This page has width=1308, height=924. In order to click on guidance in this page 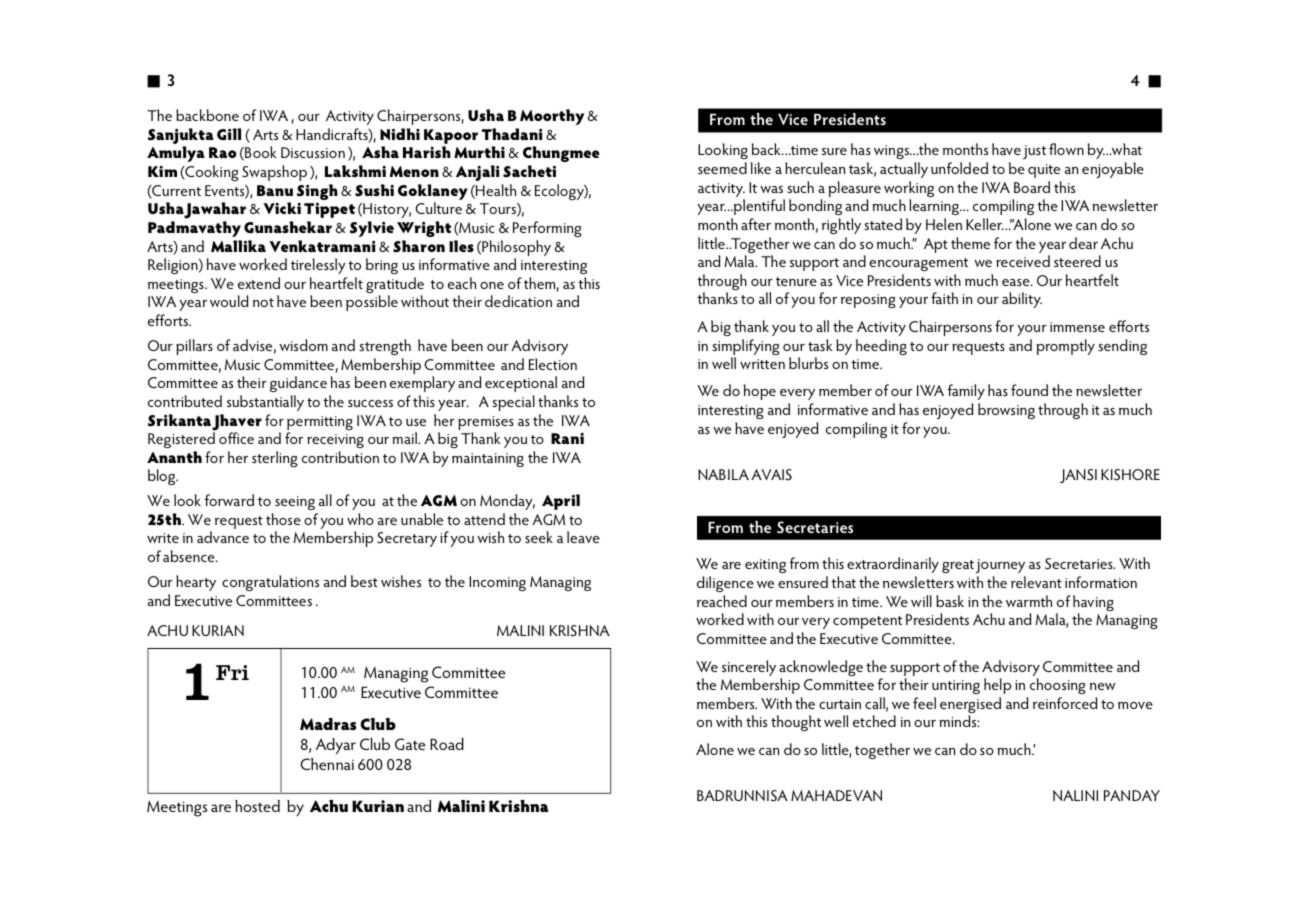, I will do `click(298, 384)`.
